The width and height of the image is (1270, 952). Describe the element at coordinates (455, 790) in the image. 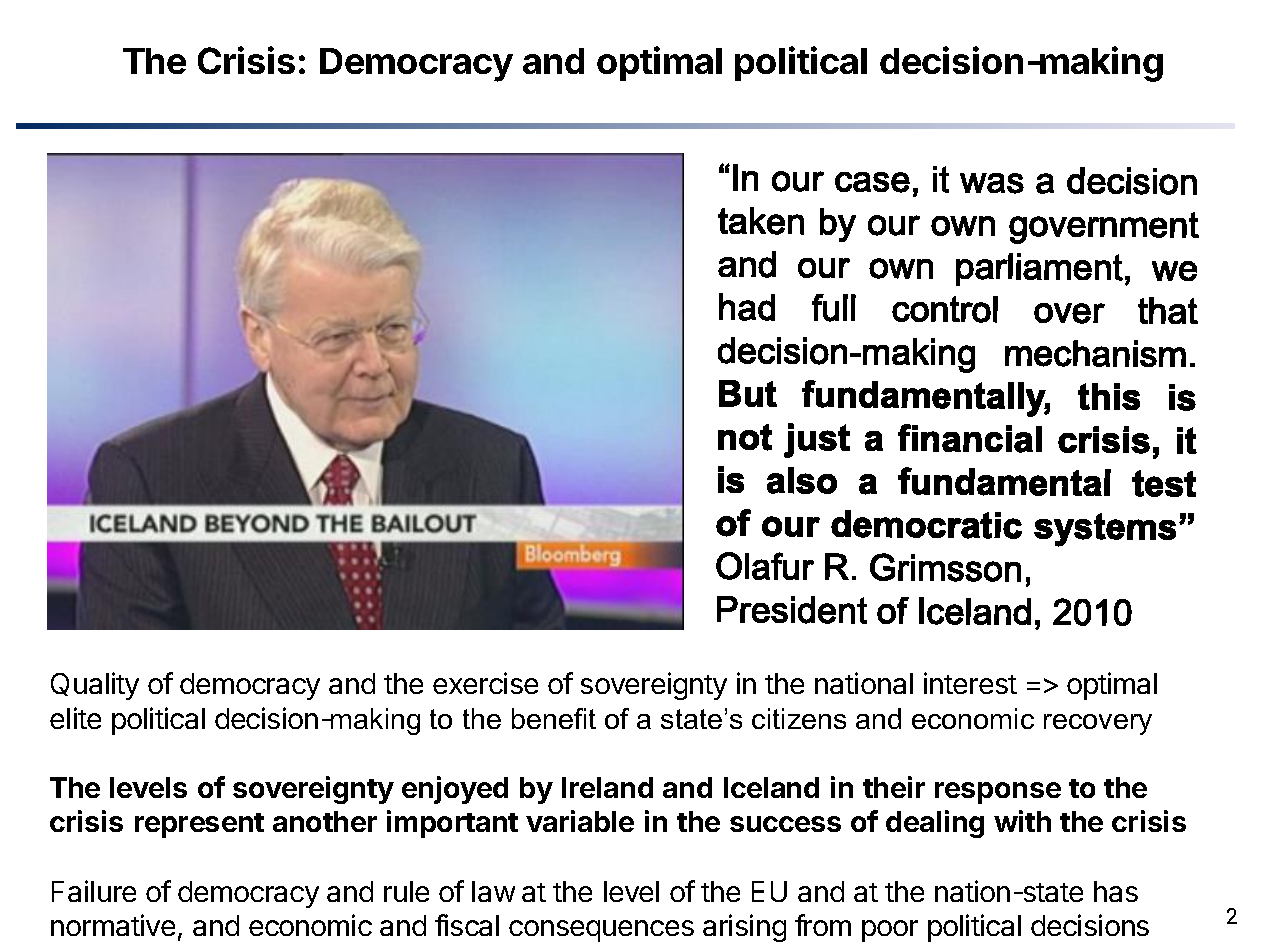

I see `enjoyed` at that location.
